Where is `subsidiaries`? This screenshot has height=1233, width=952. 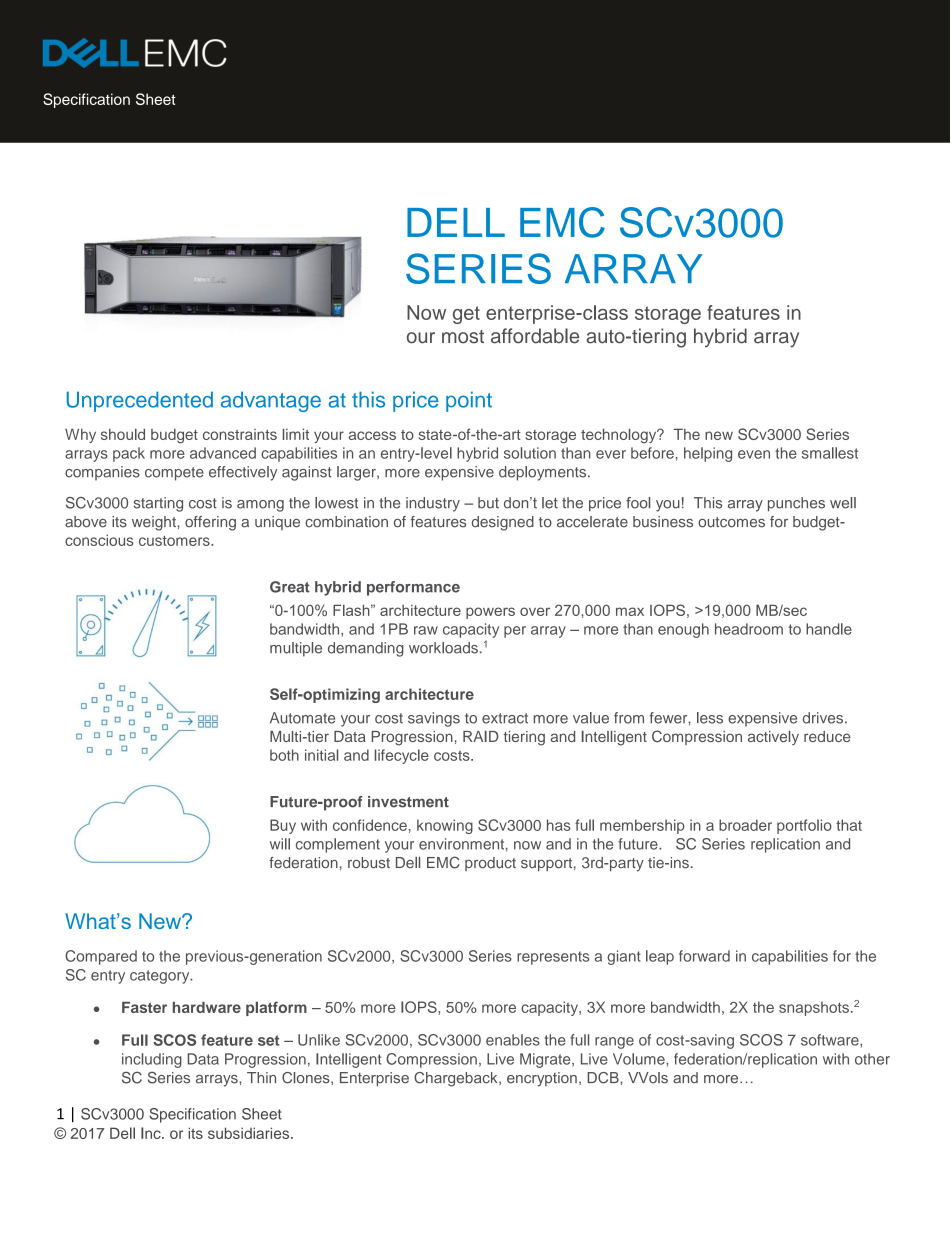
subsidiaries is located at coordinates (250, 1133).
